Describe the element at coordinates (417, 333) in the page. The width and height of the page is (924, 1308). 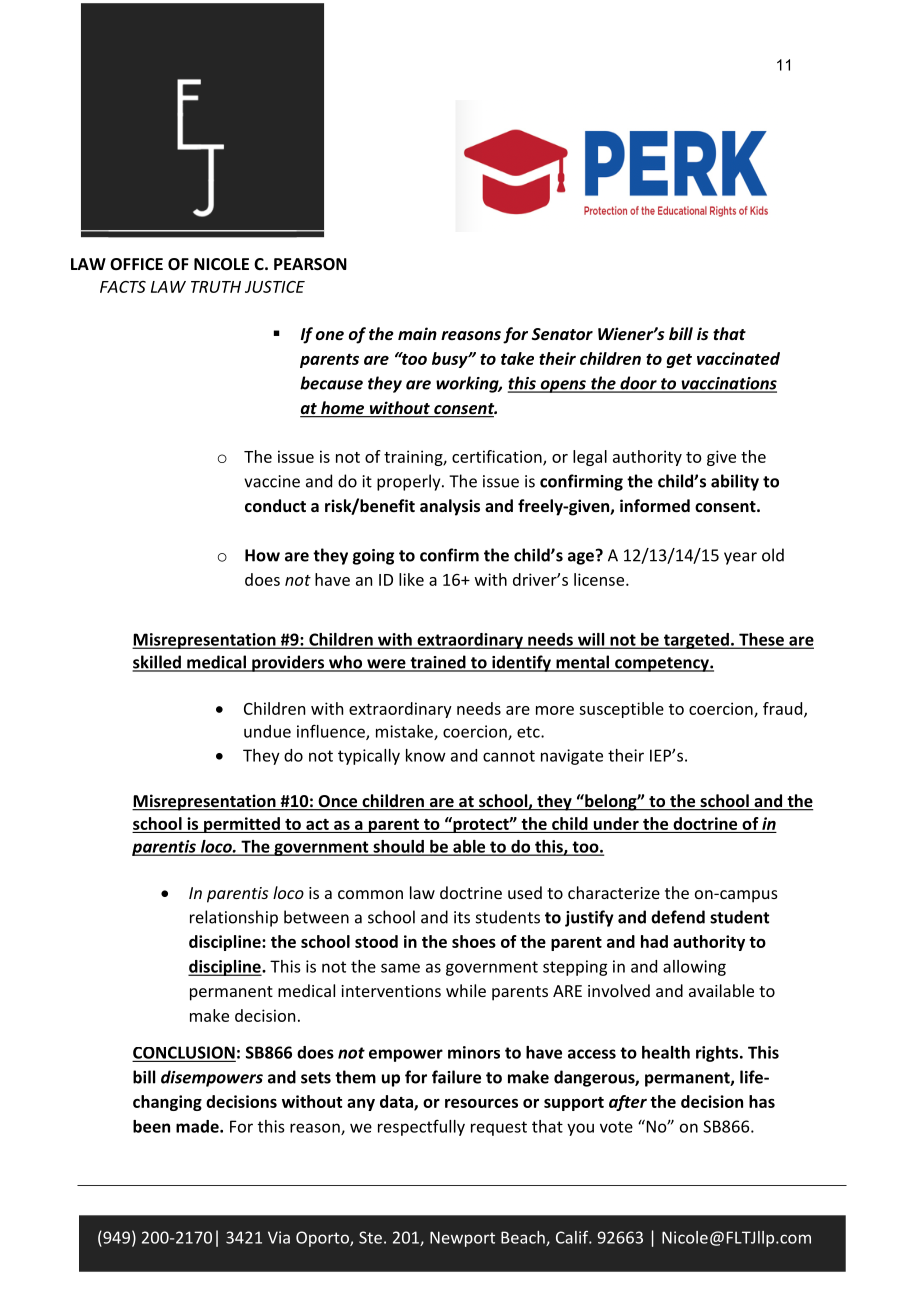
I see `main` at that location.
